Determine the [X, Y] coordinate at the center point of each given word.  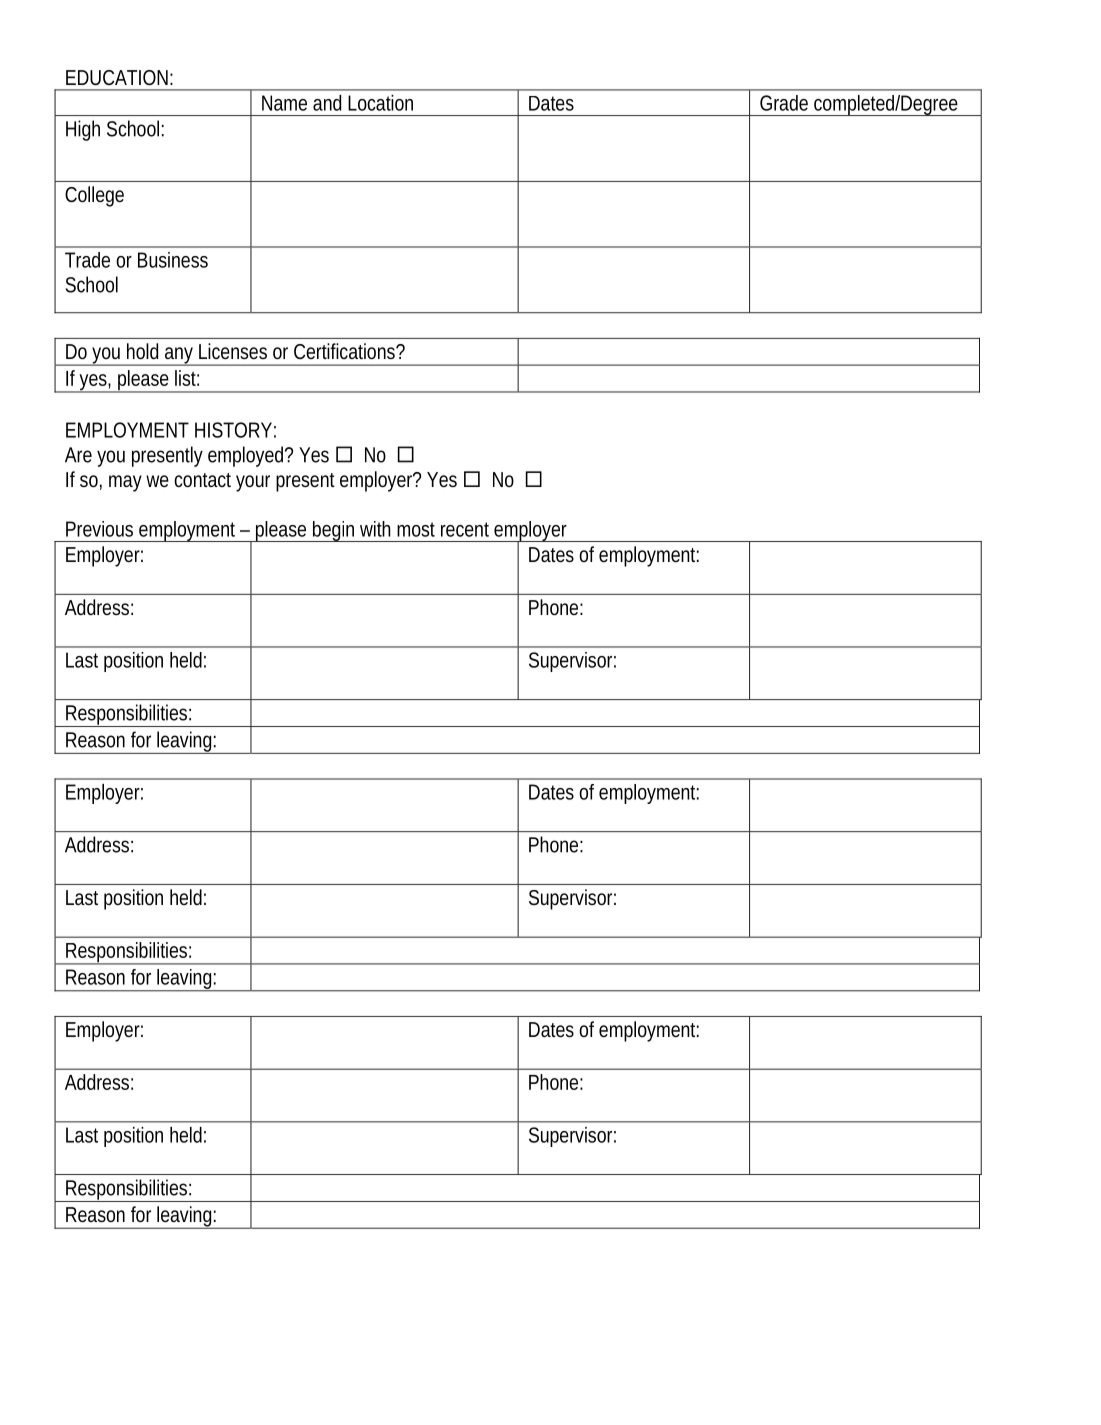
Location [380, 103]
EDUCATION [117, 77]
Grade [784, 103]
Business [173, 260]
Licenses [233, 351]
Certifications [345, 351]
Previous [99, 529]
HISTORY [233, 430]
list [187, 378]
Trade [87, 260]
